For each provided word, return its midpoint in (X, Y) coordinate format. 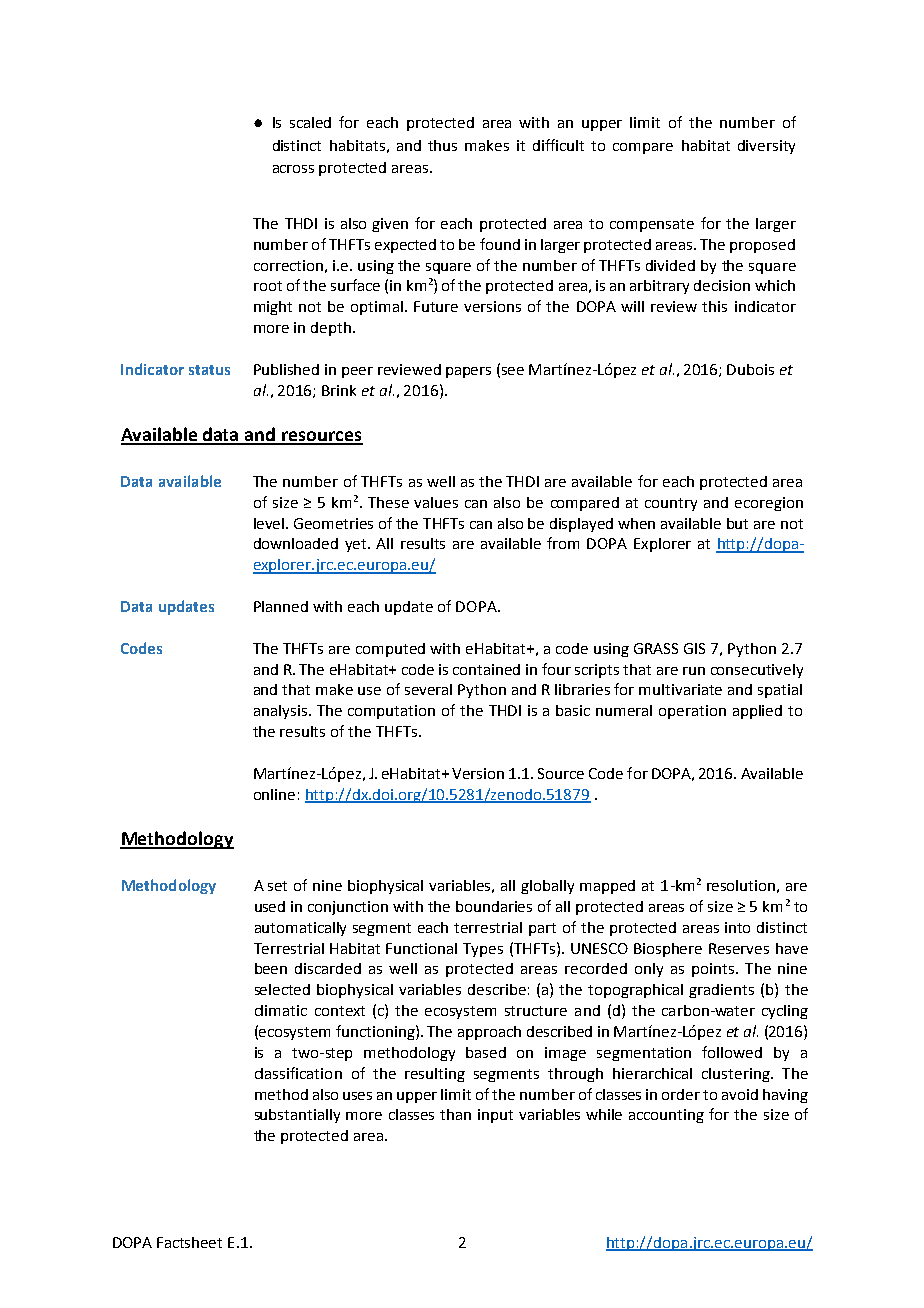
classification (298, 1073)
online (274, 794)
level (270, 523)
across (293, 169)
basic (573, 710)
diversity (766, 147)
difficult (558, 145)
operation (692, 712)
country (671, 504)
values (436, 502)
